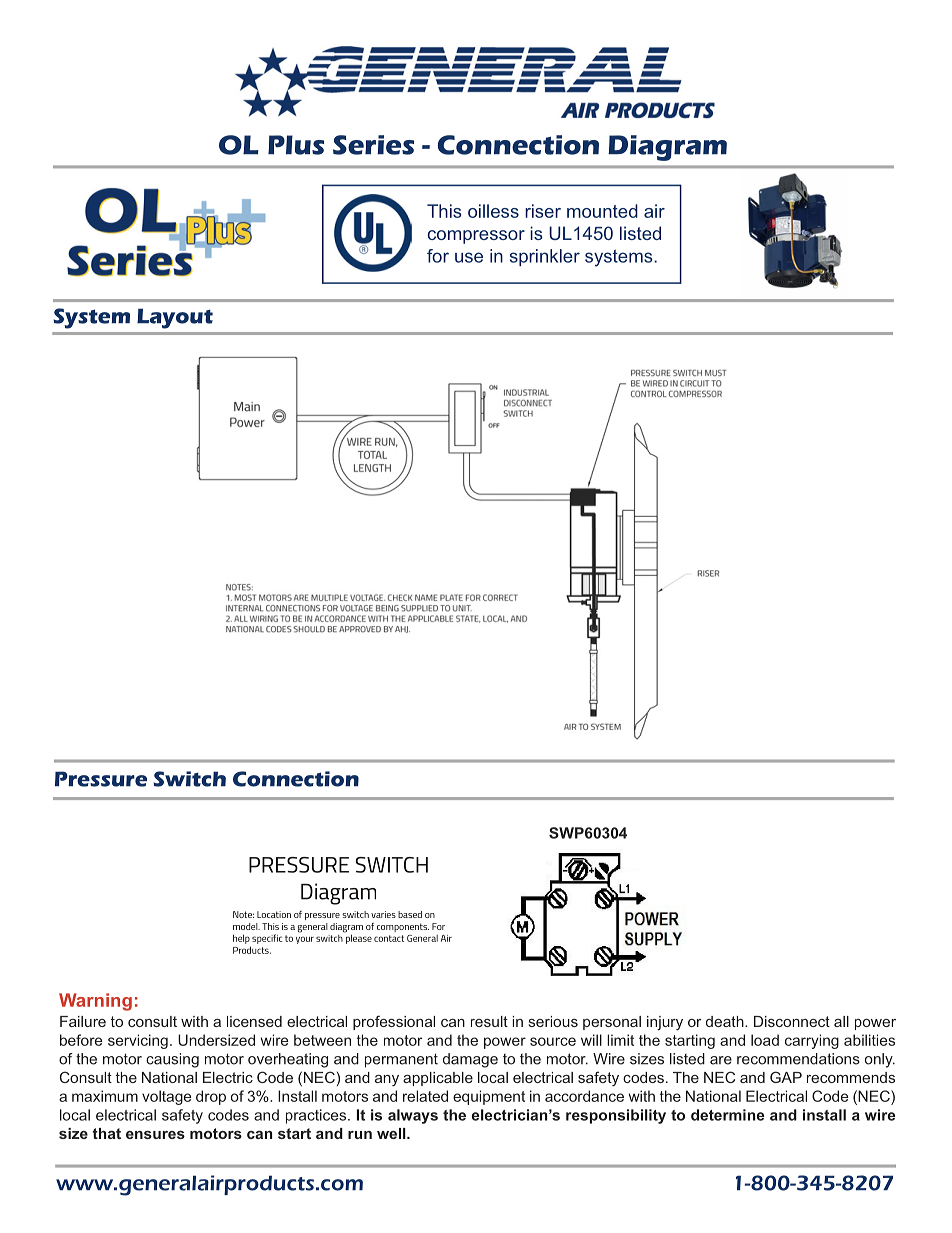 Image resolution: width=952 pixels, height=1233 pixels. Describe the element at coordinates (786, 1077) in the document. I see `GAP` at that location.
